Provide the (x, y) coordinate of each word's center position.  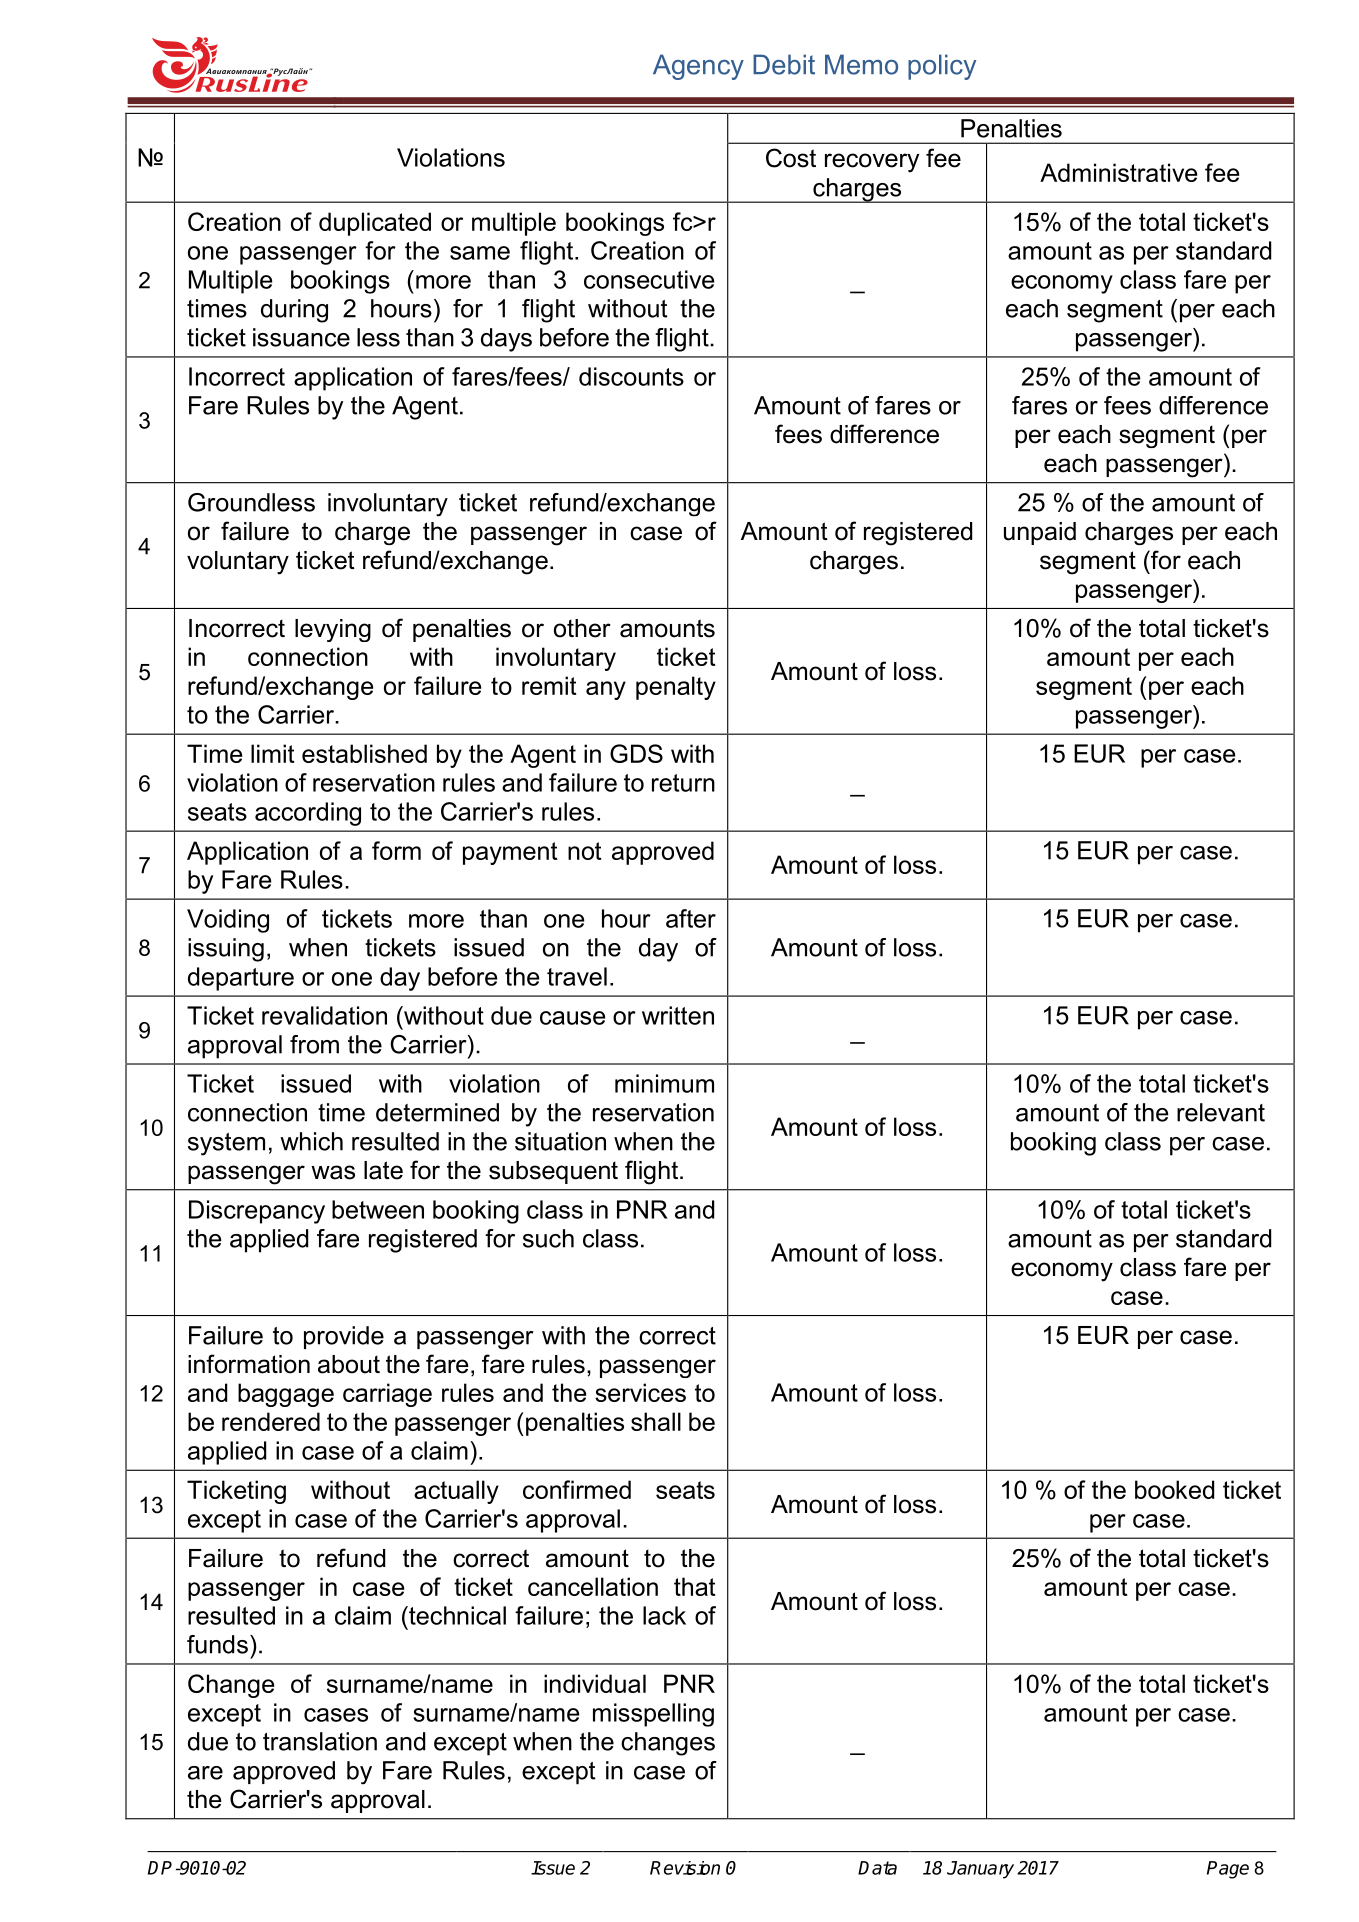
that (694, 1586)
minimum (664, 1083)
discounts (631, 376)
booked (1174, 1489)
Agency (698, 67)
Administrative (1118, 172)
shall (656, 1421)
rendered (271, 1421)
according (308, 814)
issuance (301, 337)
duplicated (375, 224)
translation (320, 1741)
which (311, 1141)
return (683, 783)
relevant (1221, 1112)
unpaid (1040, 533)
